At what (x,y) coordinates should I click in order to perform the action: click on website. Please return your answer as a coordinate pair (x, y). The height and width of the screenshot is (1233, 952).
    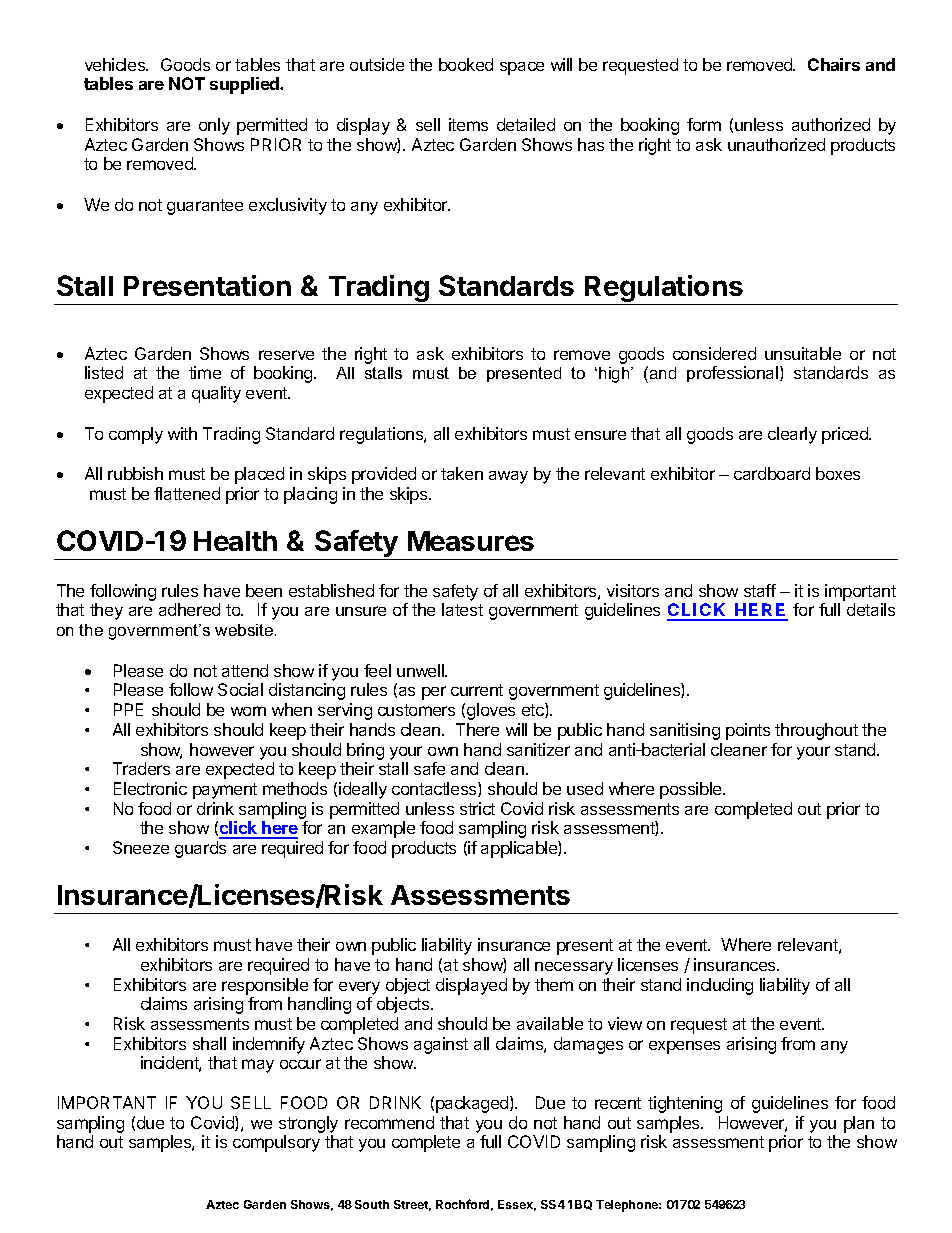
    Looking at the image, I should click on (245, 630).
